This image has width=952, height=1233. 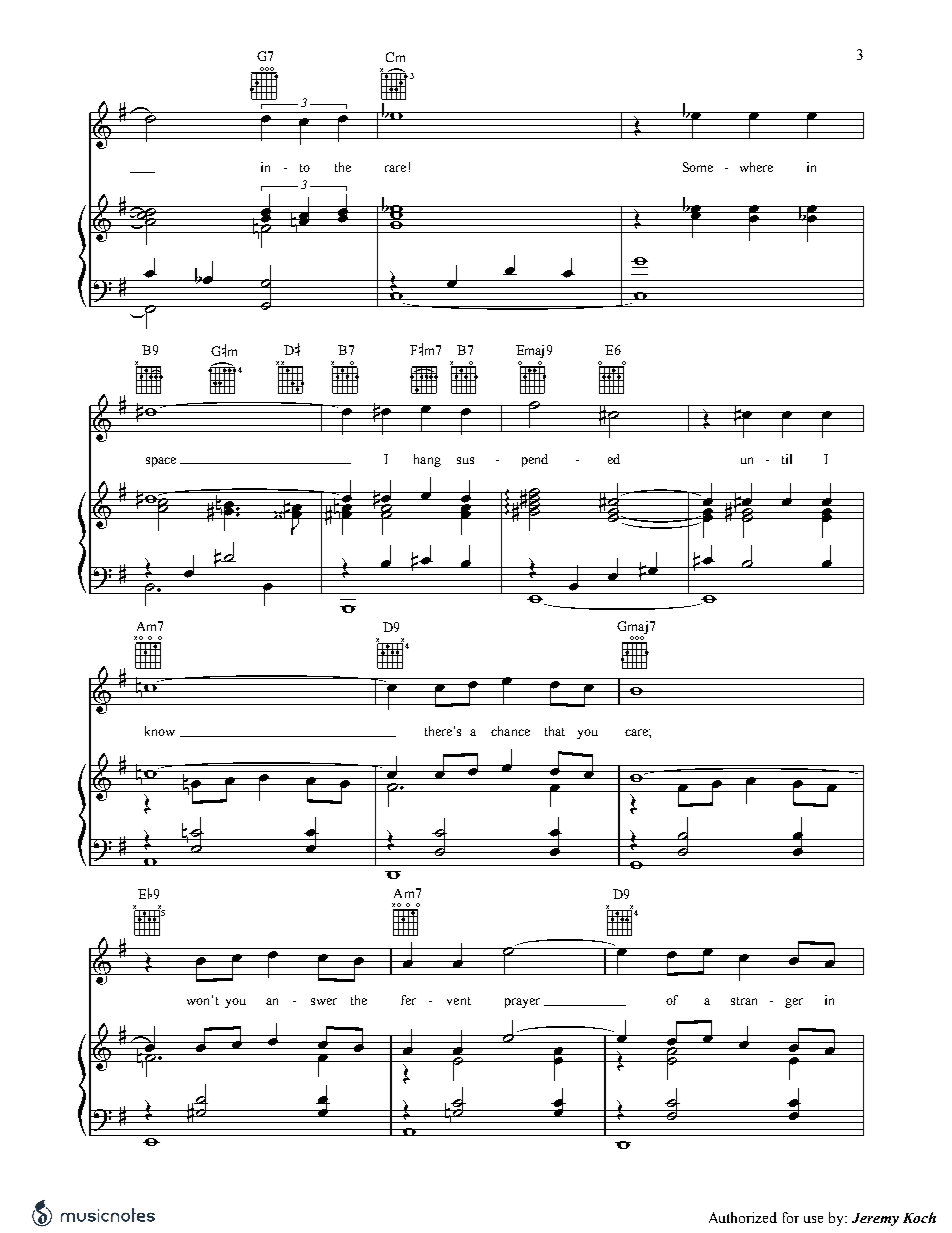 What do you see at coordinates (161, 462) in the image?
I see `space` at bounding box center [161, 462].
